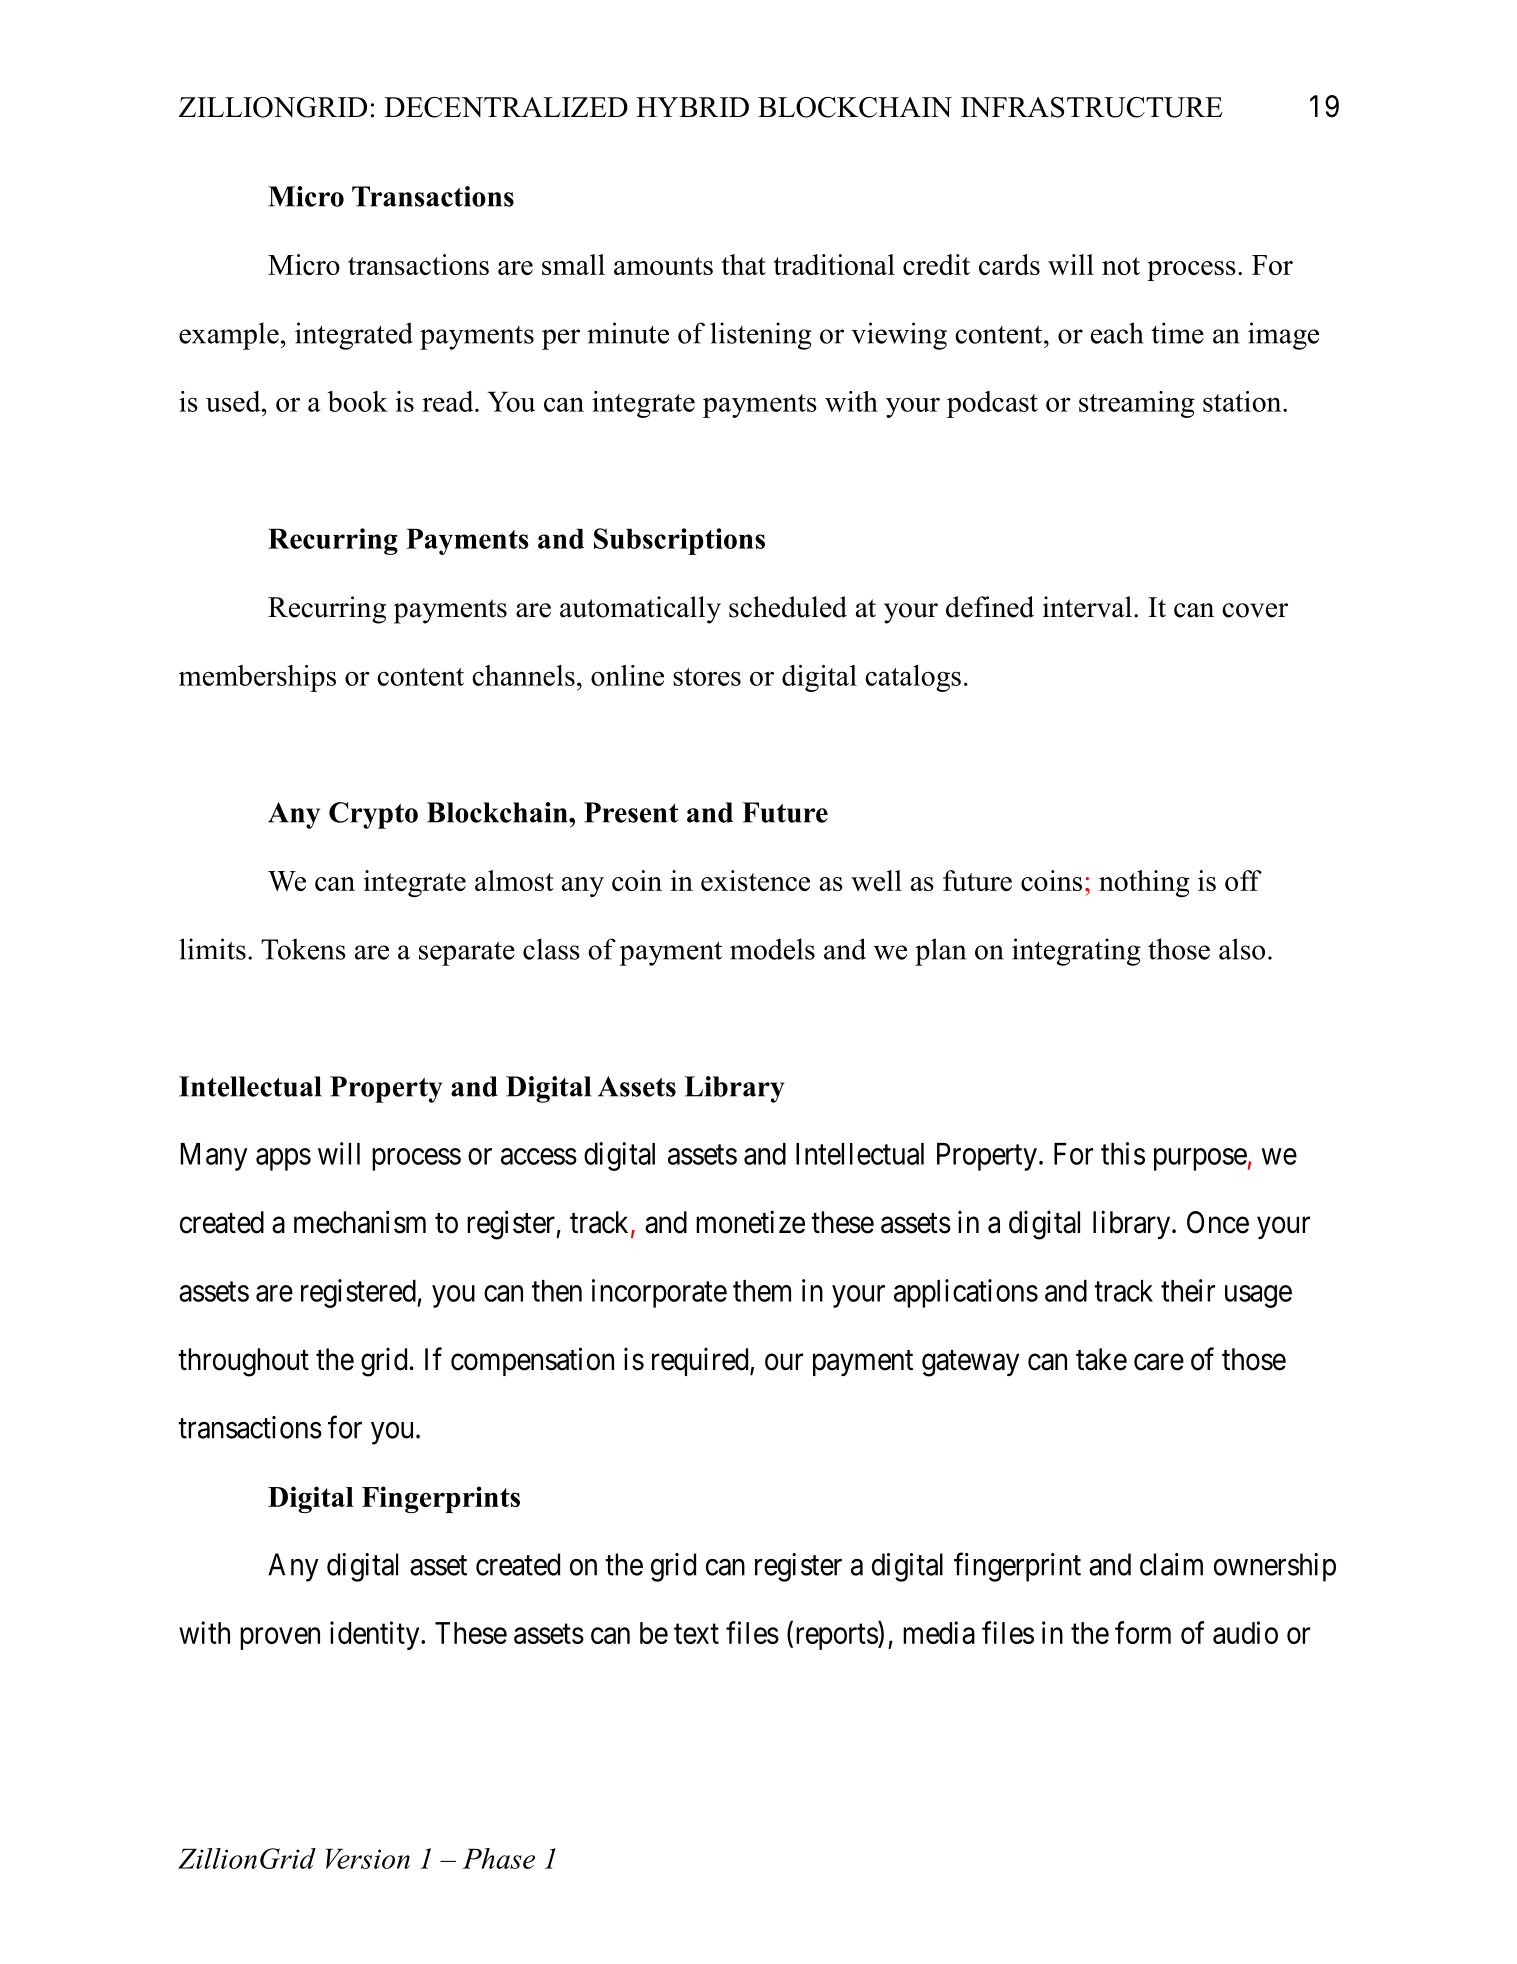  I want to click on integrating, so click(1076, 952).
